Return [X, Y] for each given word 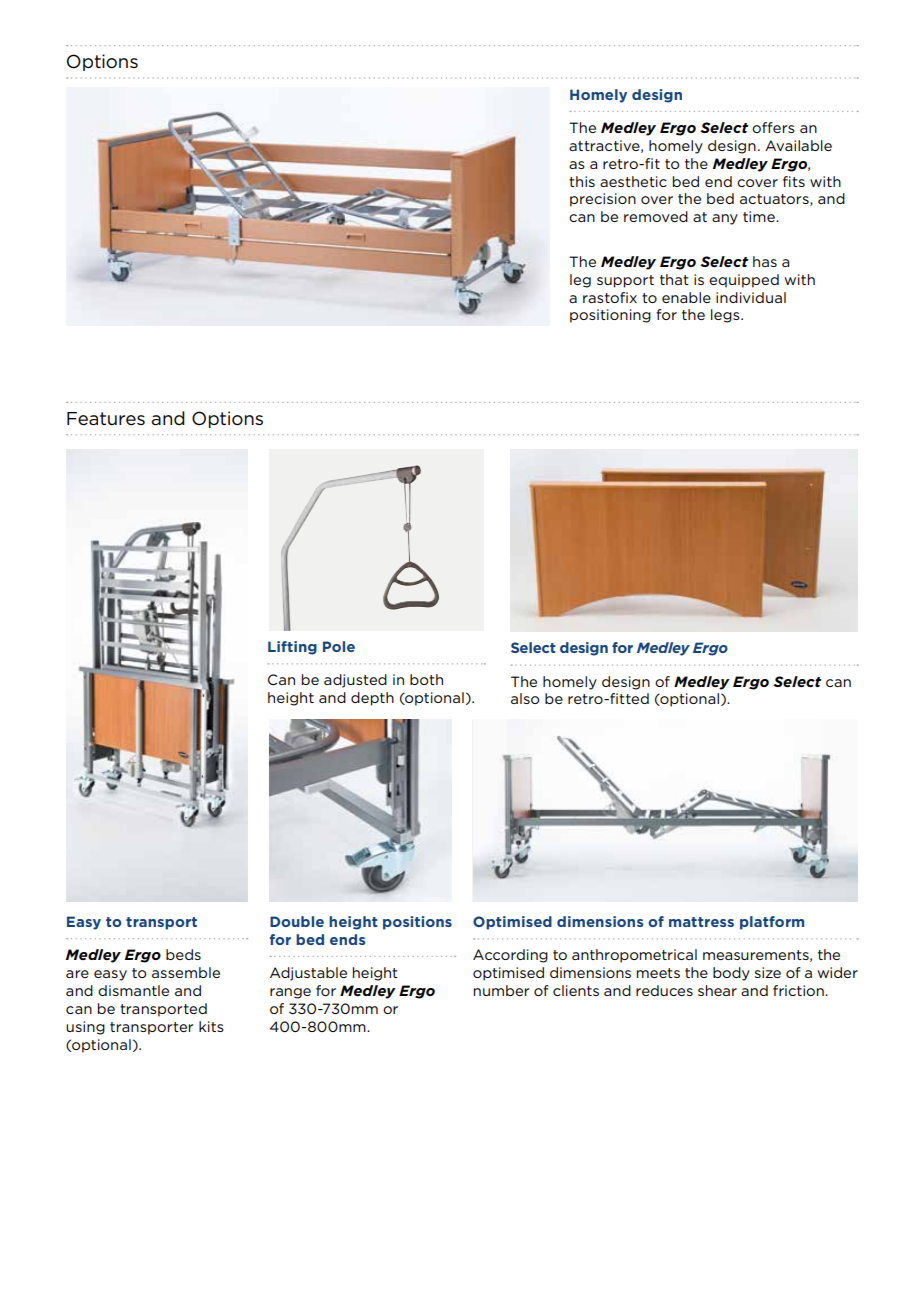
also [525, 698]
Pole [339, 646]
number [502, 990]
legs [726, 316]
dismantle [133, 990]
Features [106, 419]
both [426, 679]
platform [772, 923]
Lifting [292, 648]
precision [603, 200]
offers [773, 127]
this [582, 181]
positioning [610, 316]
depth [372, 699]
